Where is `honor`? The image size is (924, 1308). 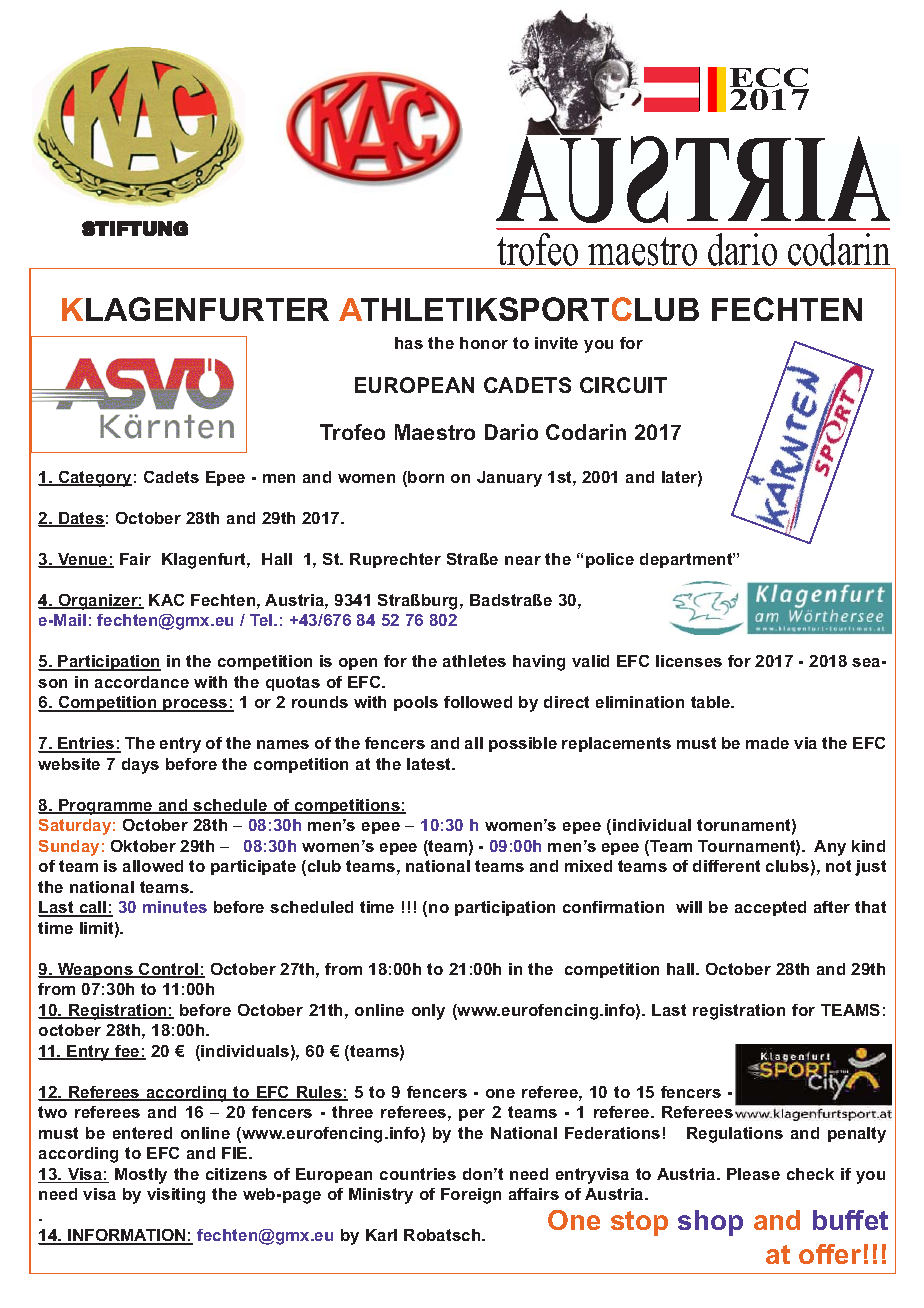 honor is located at coordinates (484, 343).
